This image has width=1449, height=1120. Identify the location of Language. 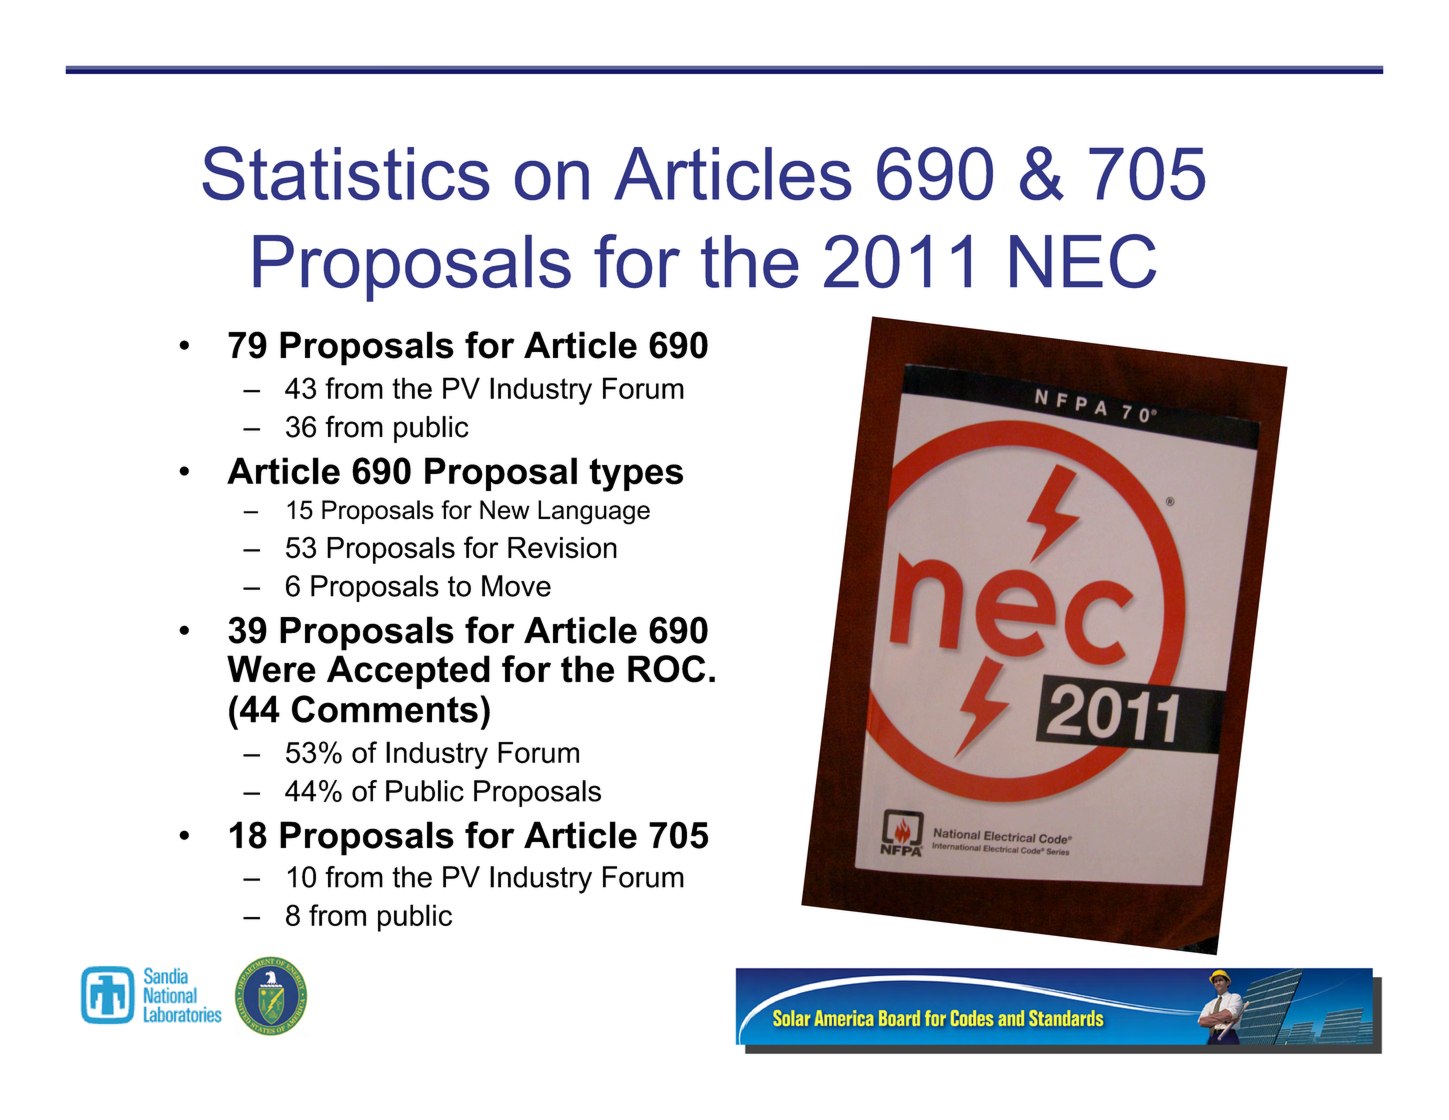
(594, 512).
